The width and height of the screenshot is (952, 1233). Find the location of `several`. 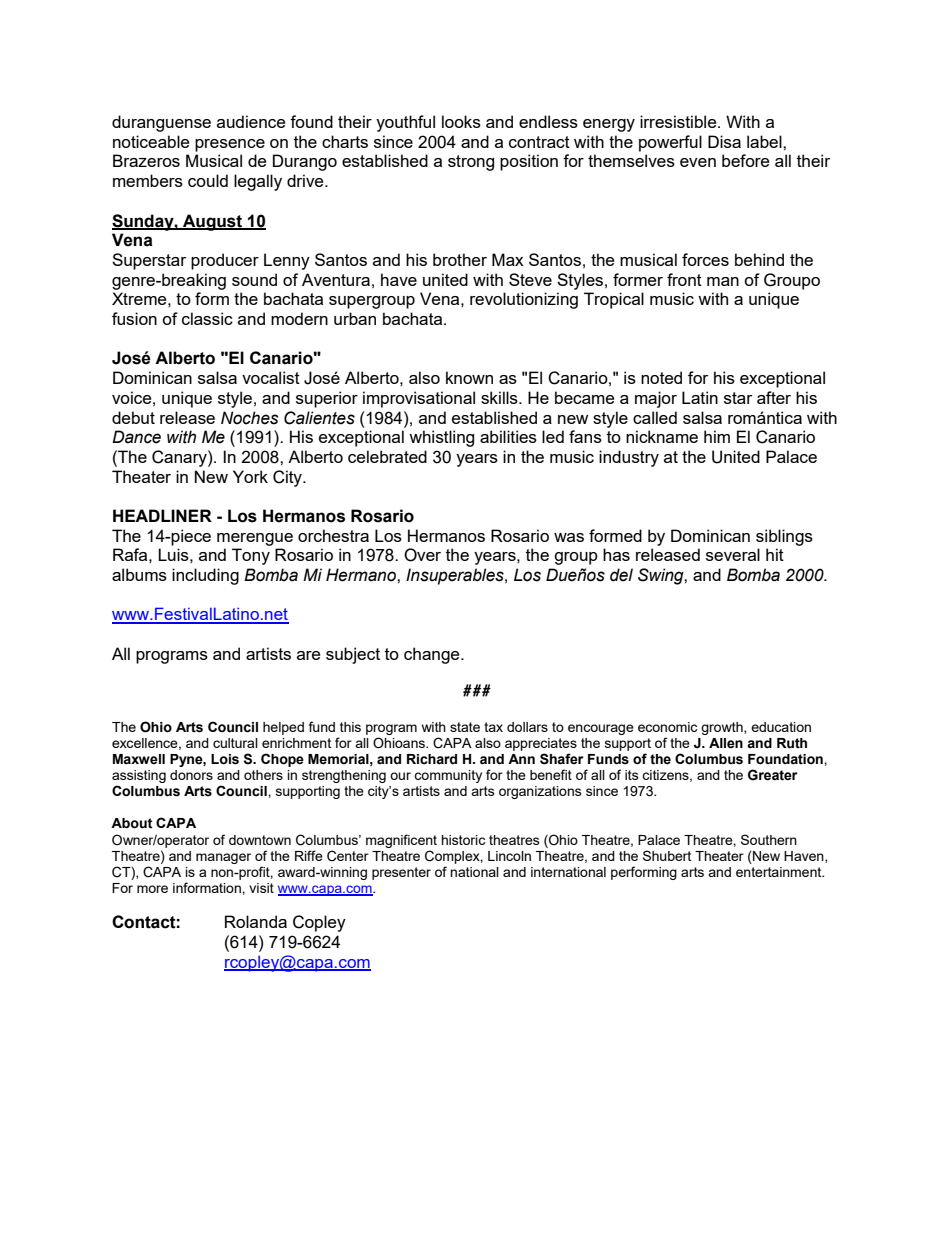

several is located at coordinates (733, 554).
